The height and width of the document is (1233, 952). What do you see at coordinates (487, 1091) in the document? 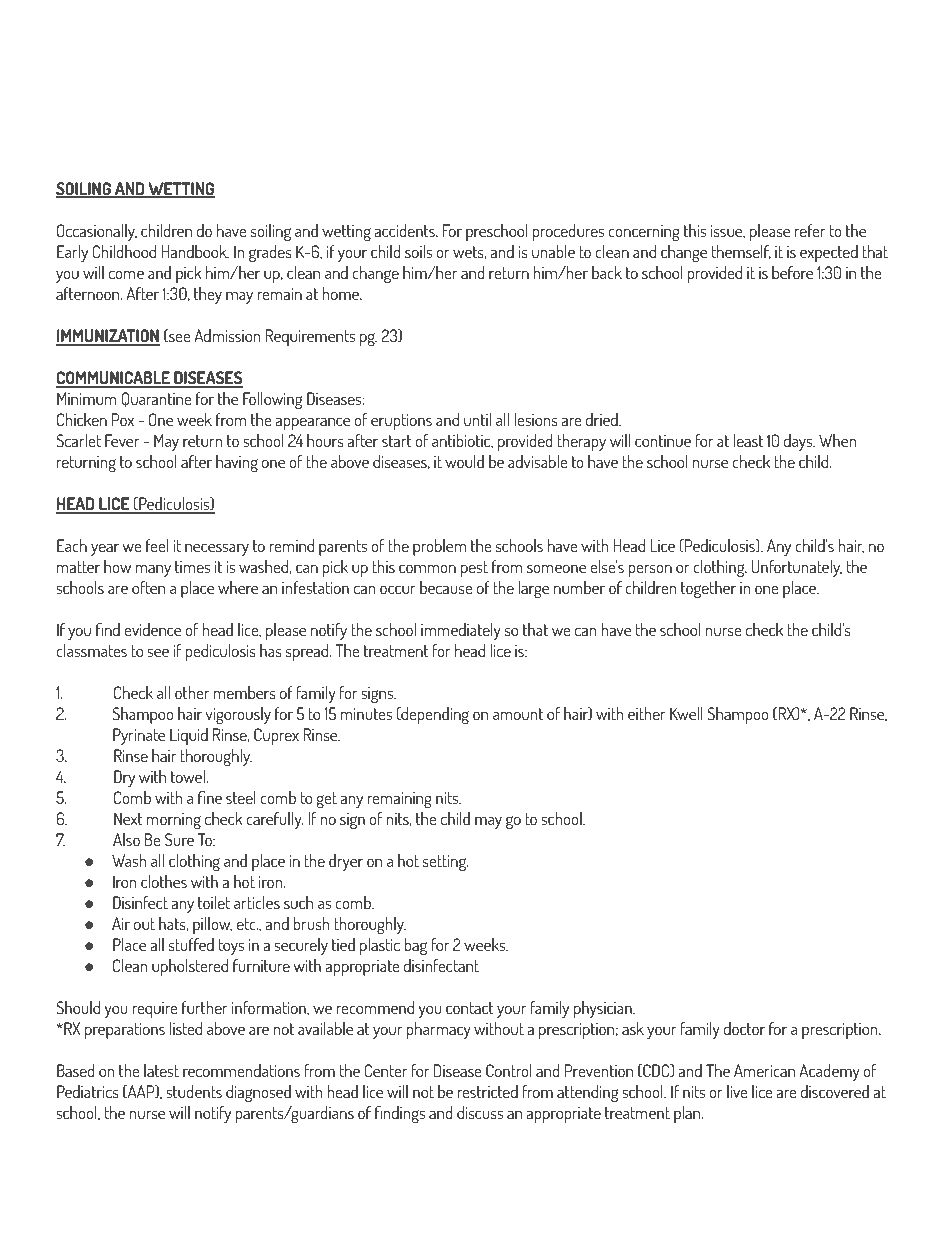
I see `restricted` at bounding box center [487, 1091].
